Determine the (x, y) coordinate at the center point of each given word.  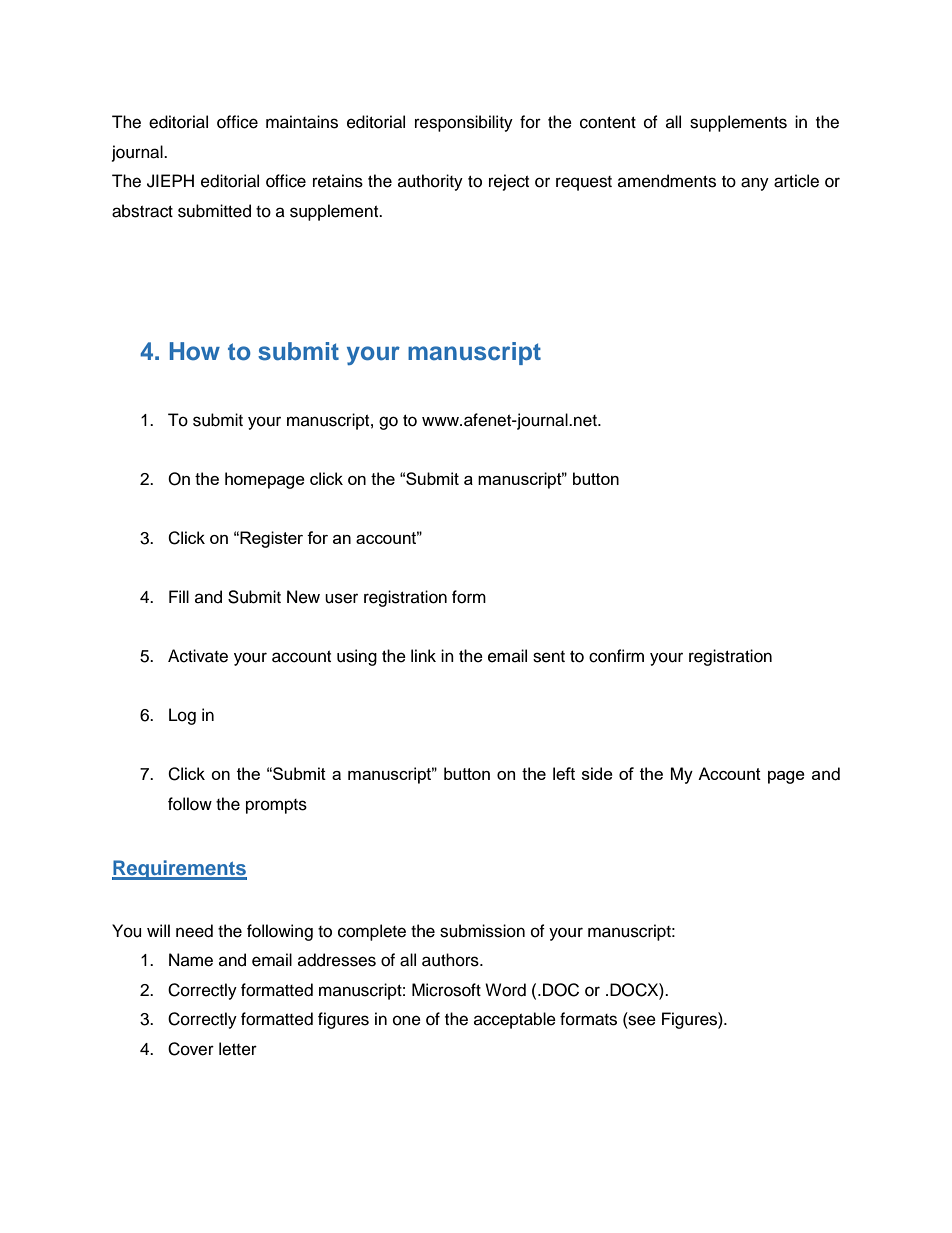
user (341, 598)
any (755, 184)
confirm (616, 656)
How (195, 351)
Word (505, 990)
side (597, 773)
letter (238, 1049)
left (564, 773)
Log (182, 716)
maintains (302, 122)
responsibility (464, 123)
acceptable (515, 1020)
